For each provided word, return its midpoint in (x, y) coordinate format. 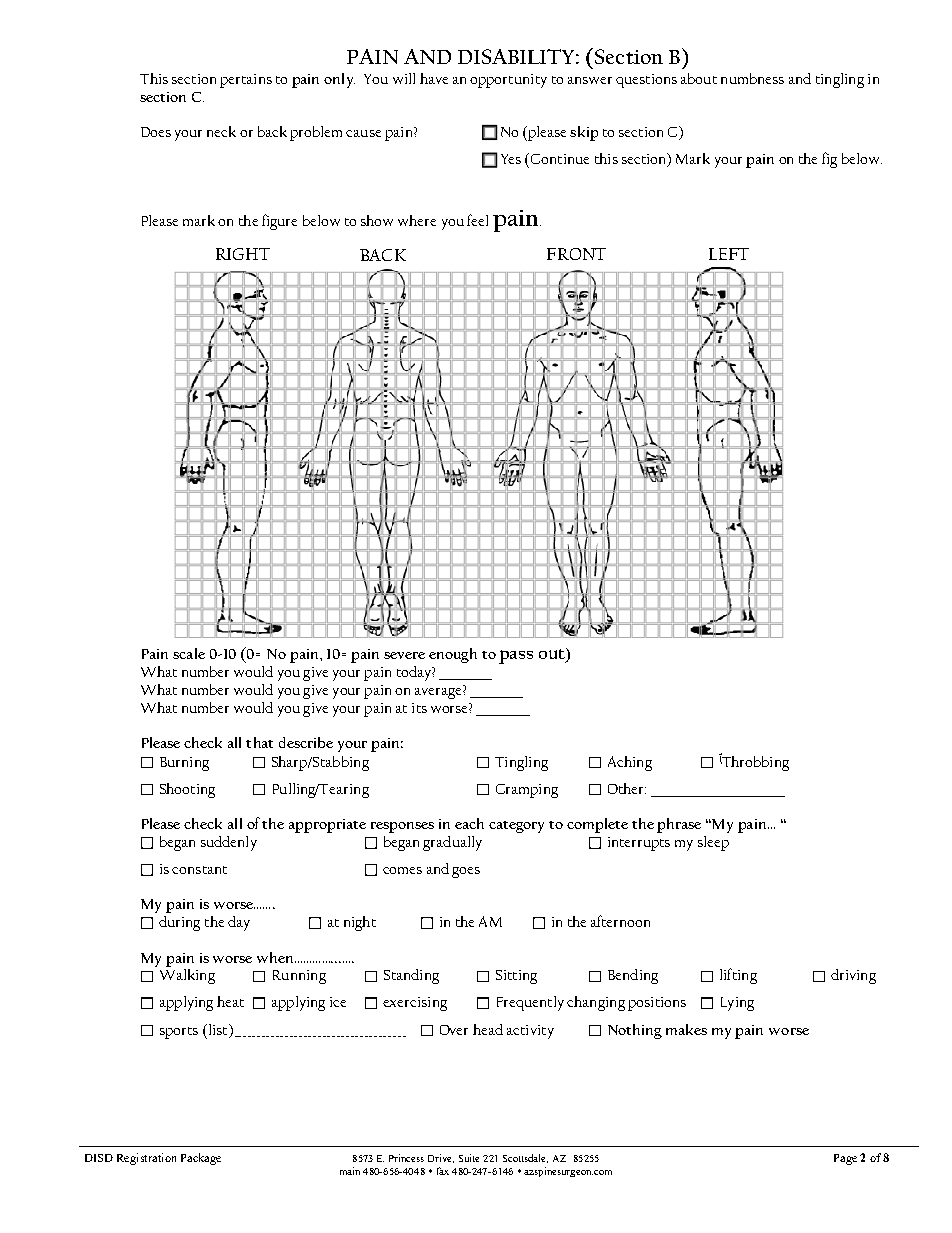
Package (201, 1159)
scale (189, 653)
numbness (752, 78)
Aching (630, 763)
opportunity (508, 81)
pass (516, 657)
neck (221, 131)
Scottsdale (525, 1158)
